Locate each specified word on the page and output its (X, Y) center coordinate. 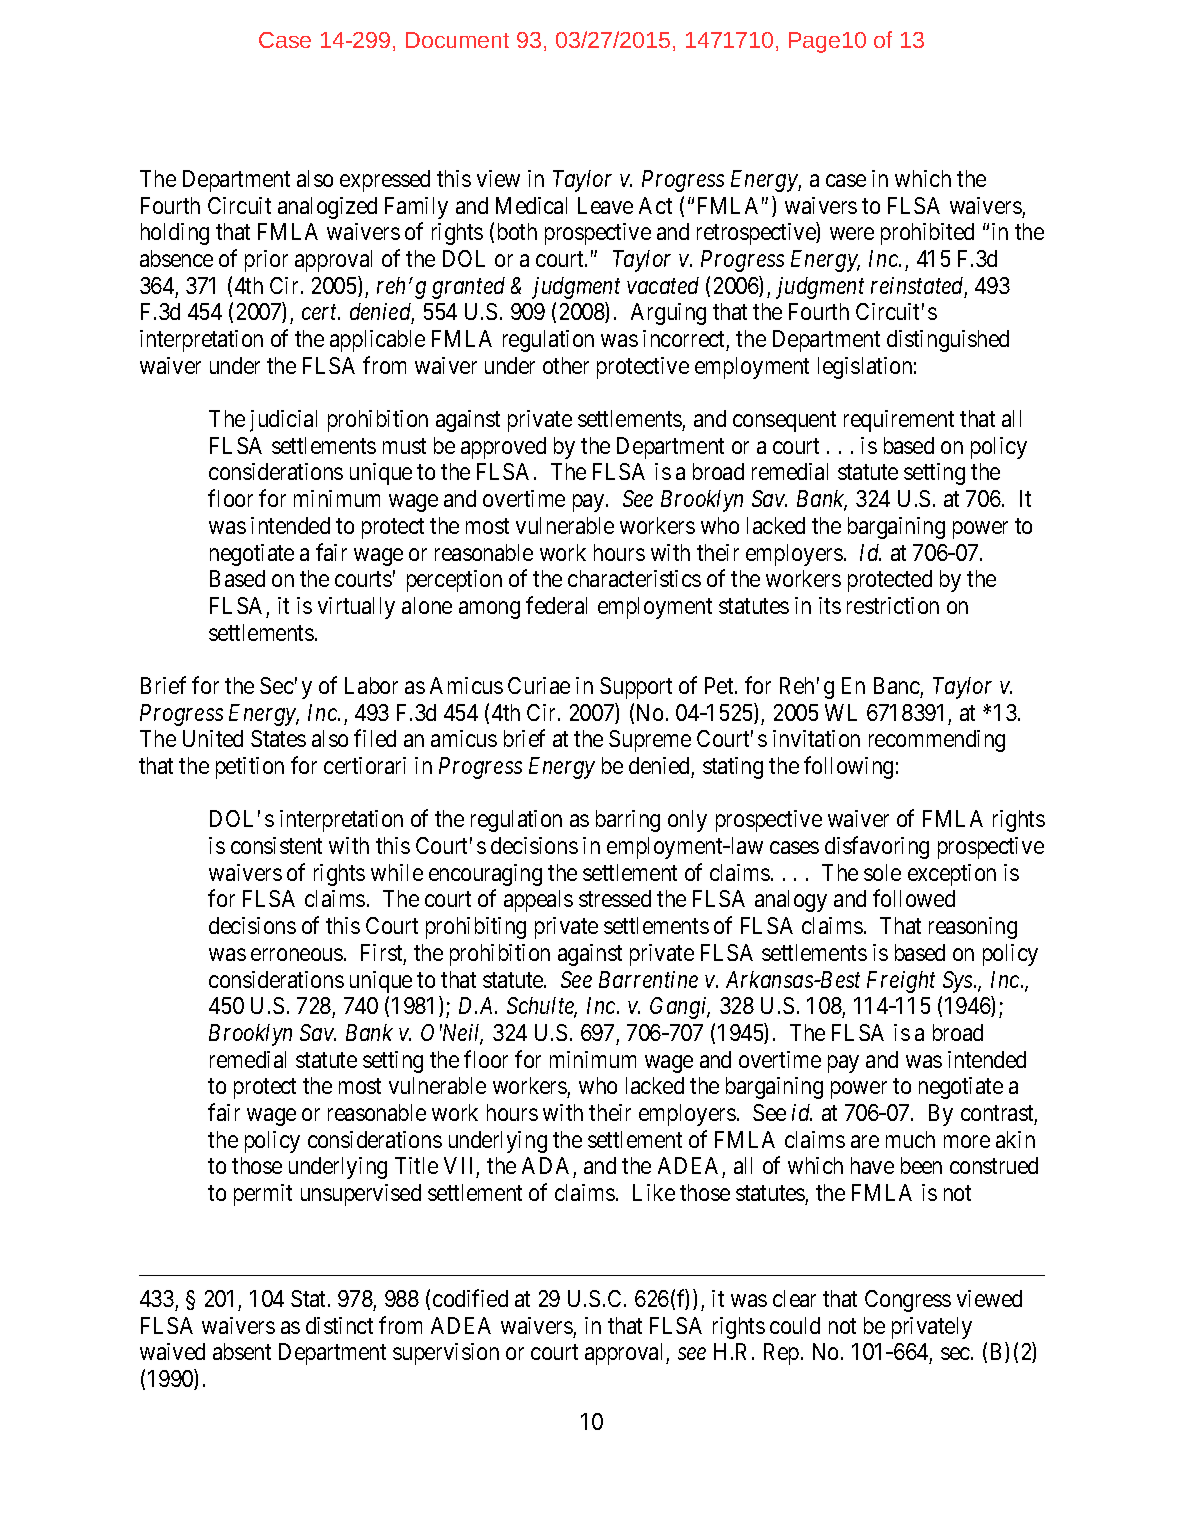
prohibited (927, 234)
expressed (385, 181)
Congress (908, 1301)
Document (457, 40)
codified (470, 1298)
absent (242, 1351)
